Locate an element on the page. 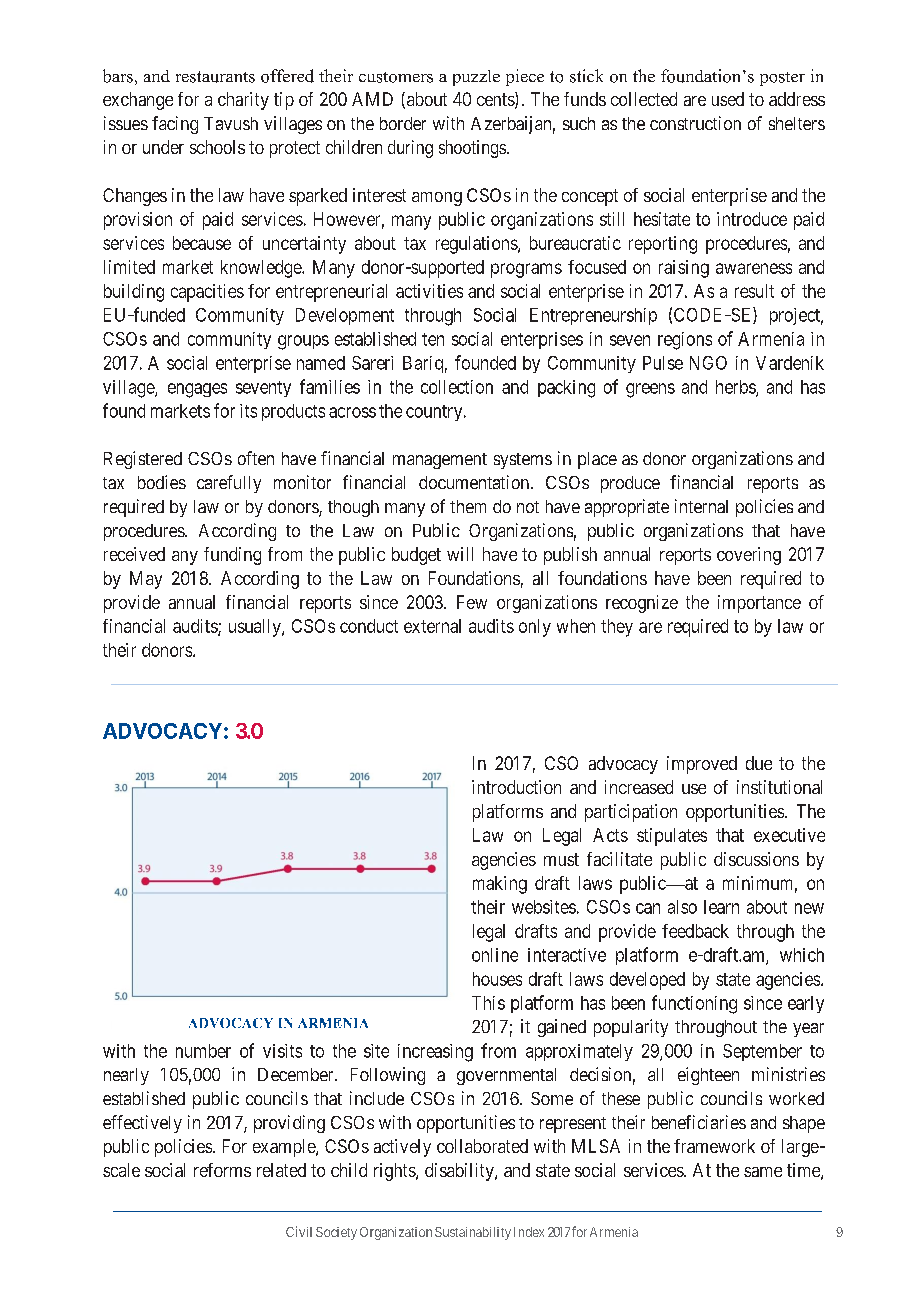  improved is located at coordinates (702, 765).
